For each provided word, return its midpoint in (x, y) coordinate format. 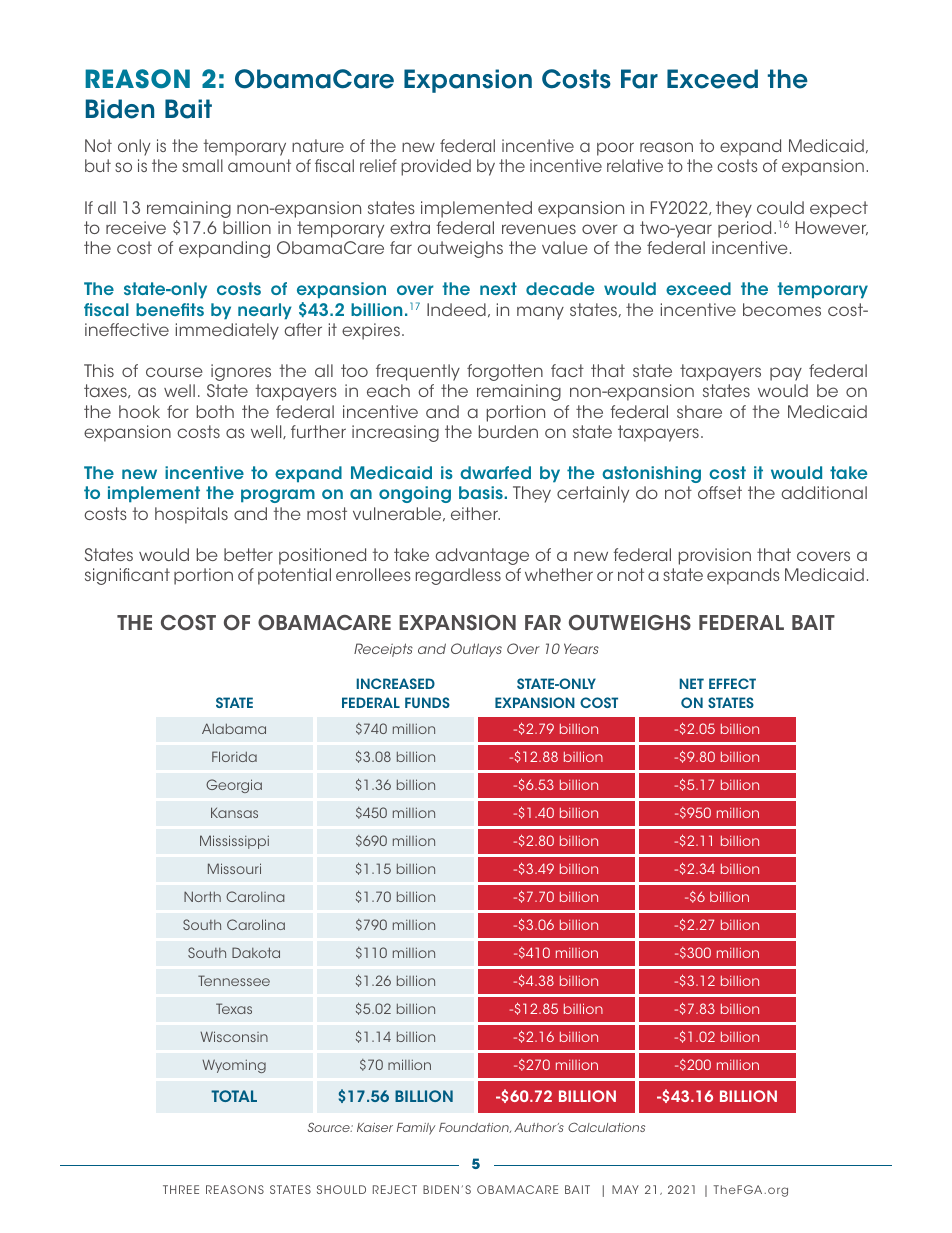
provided (436, 167)
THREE (181, 1189)
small (202, 165)
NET (692, 683)
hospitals (191, 515)
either (475, 513)
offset (720, 492)
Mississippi (234, 842)
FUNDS (427, 702)
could (780, 207)
